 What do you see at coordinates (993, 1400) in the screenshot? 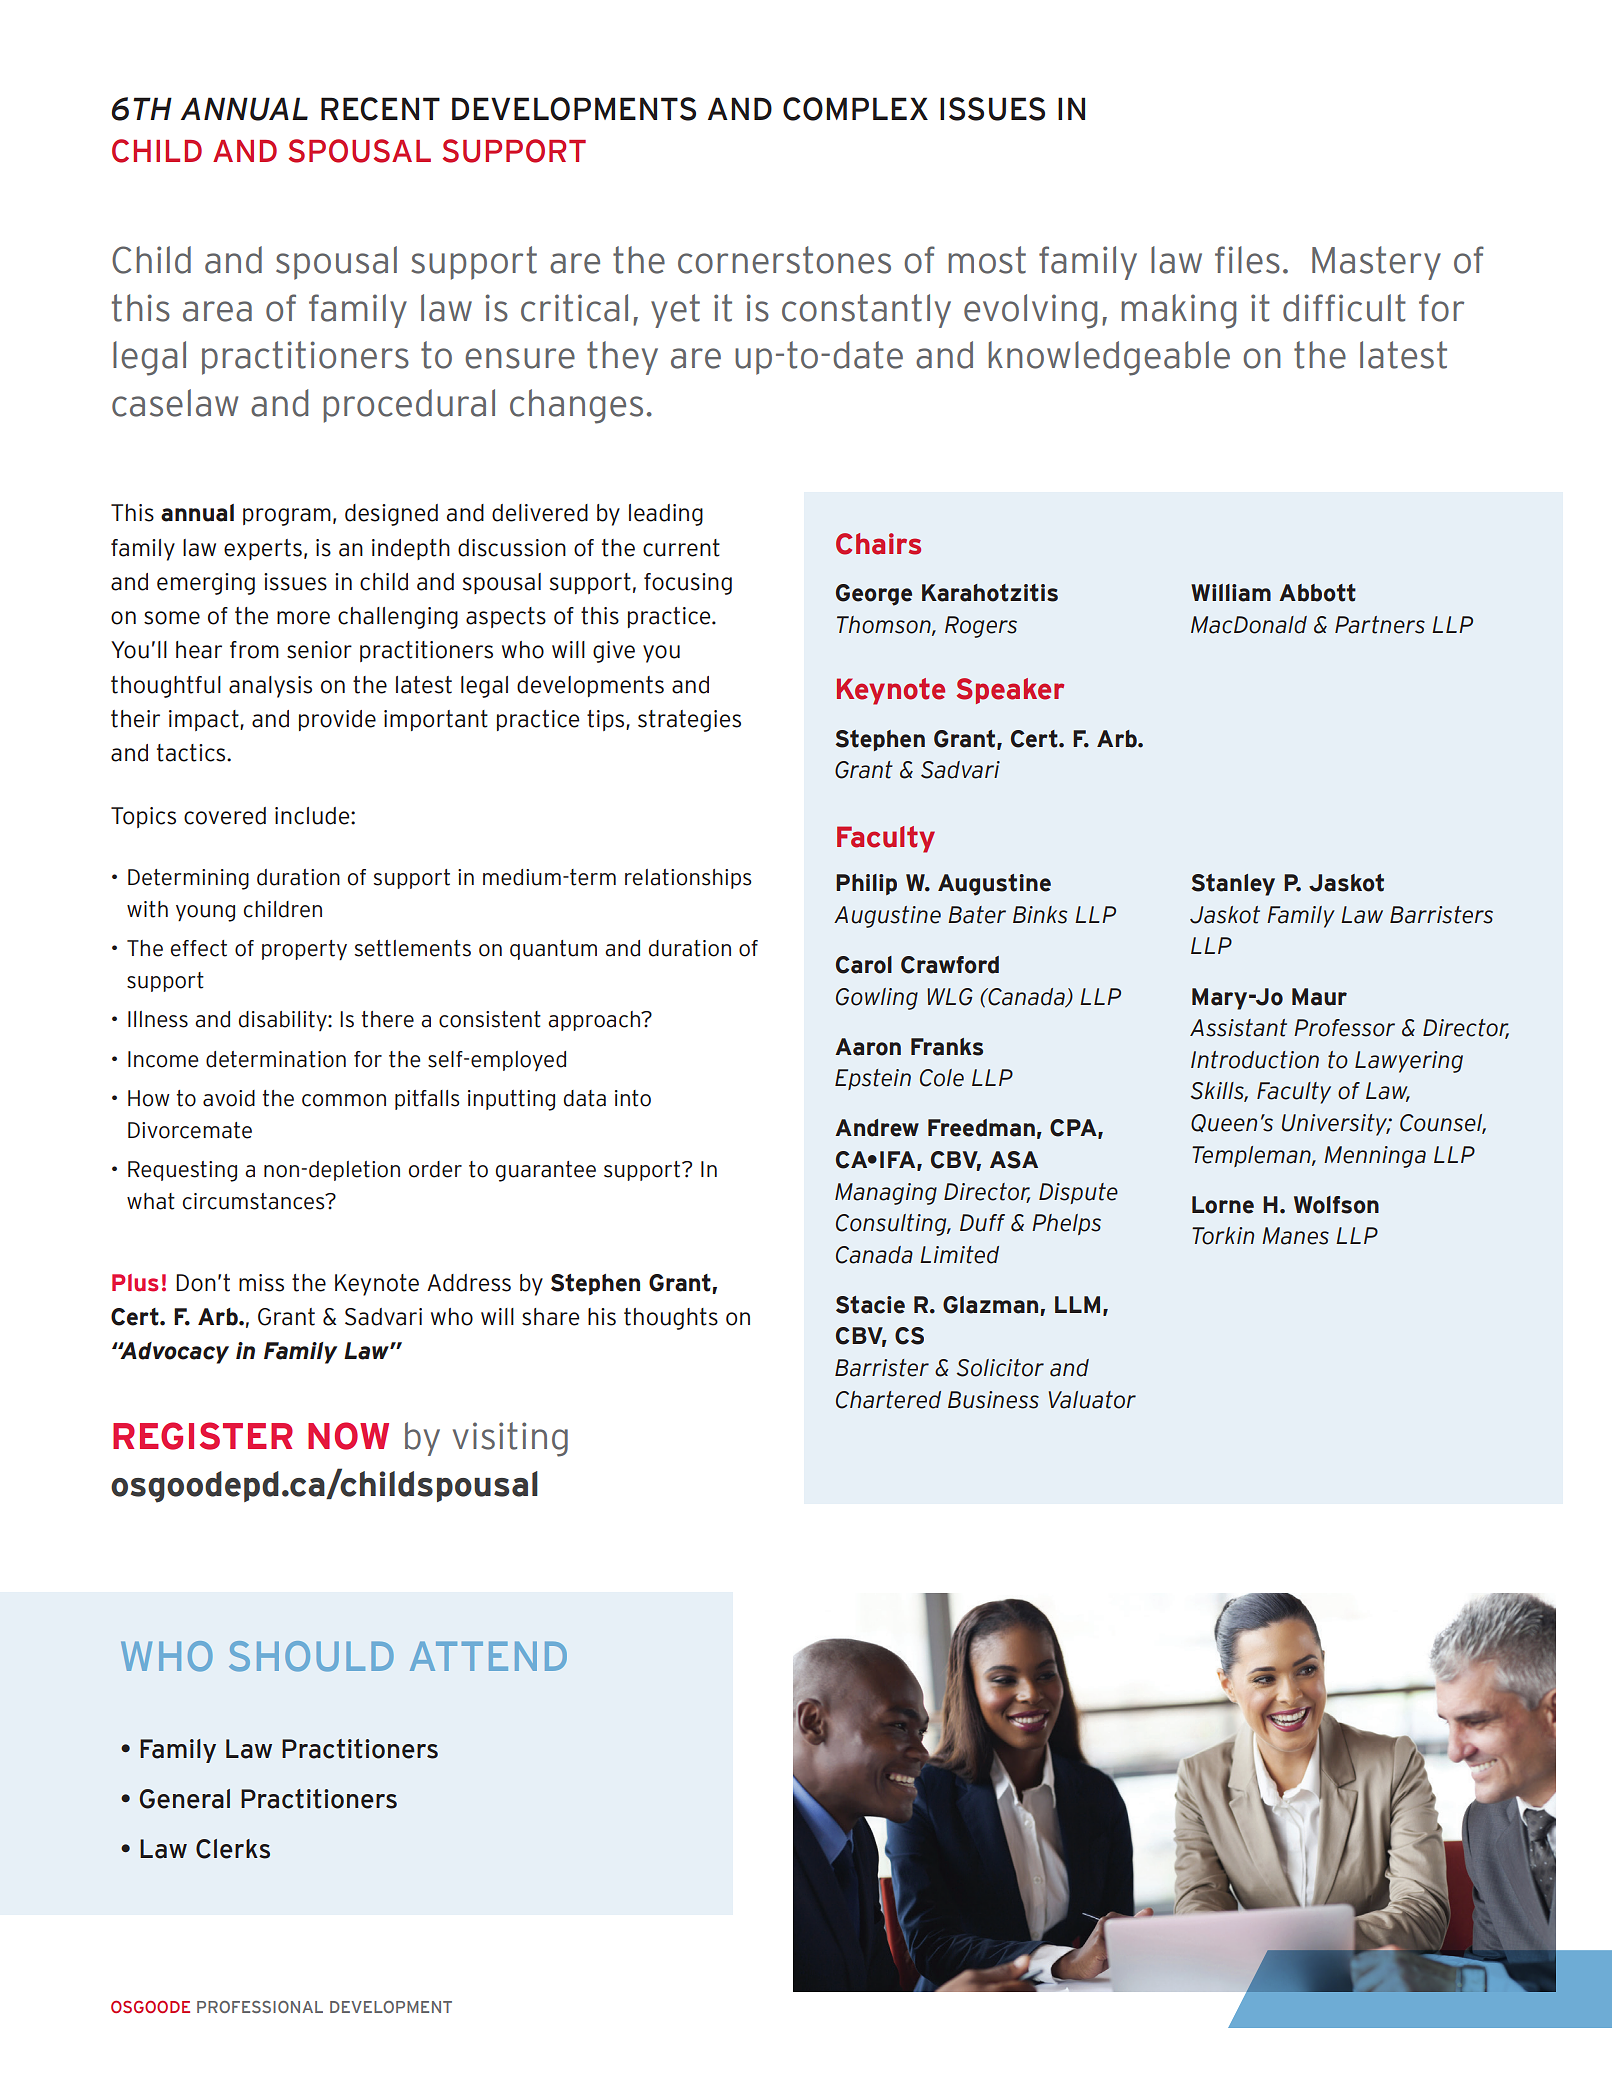
I see `Business` at bounding box center [993, 1400].
